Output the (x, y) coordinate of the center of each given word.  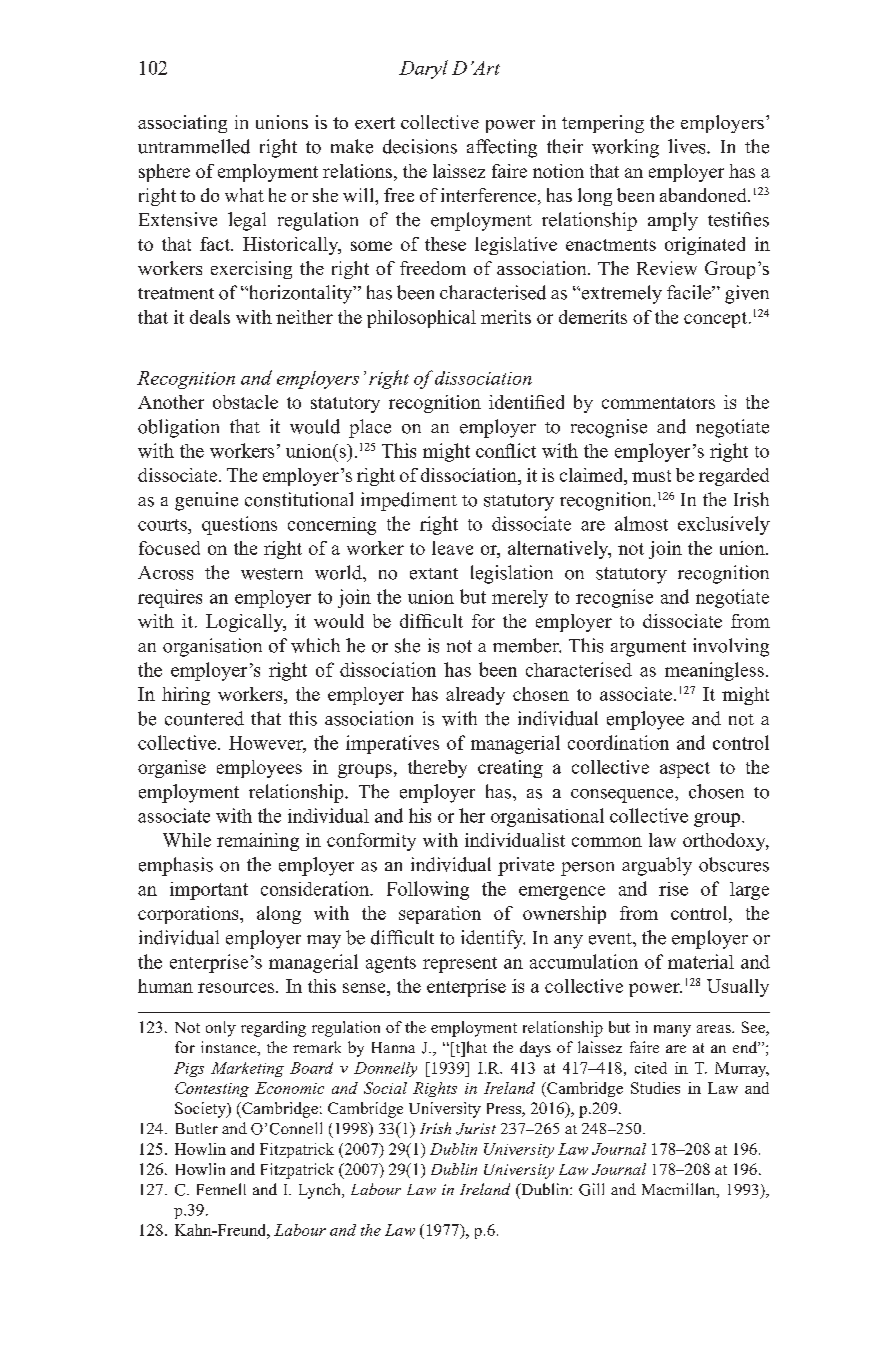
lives (688, 146)
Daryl (423, 69)
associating (182, 124)
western (272, 574)
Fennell (221, 1189)
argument (648, 648)
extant (434, 574)
